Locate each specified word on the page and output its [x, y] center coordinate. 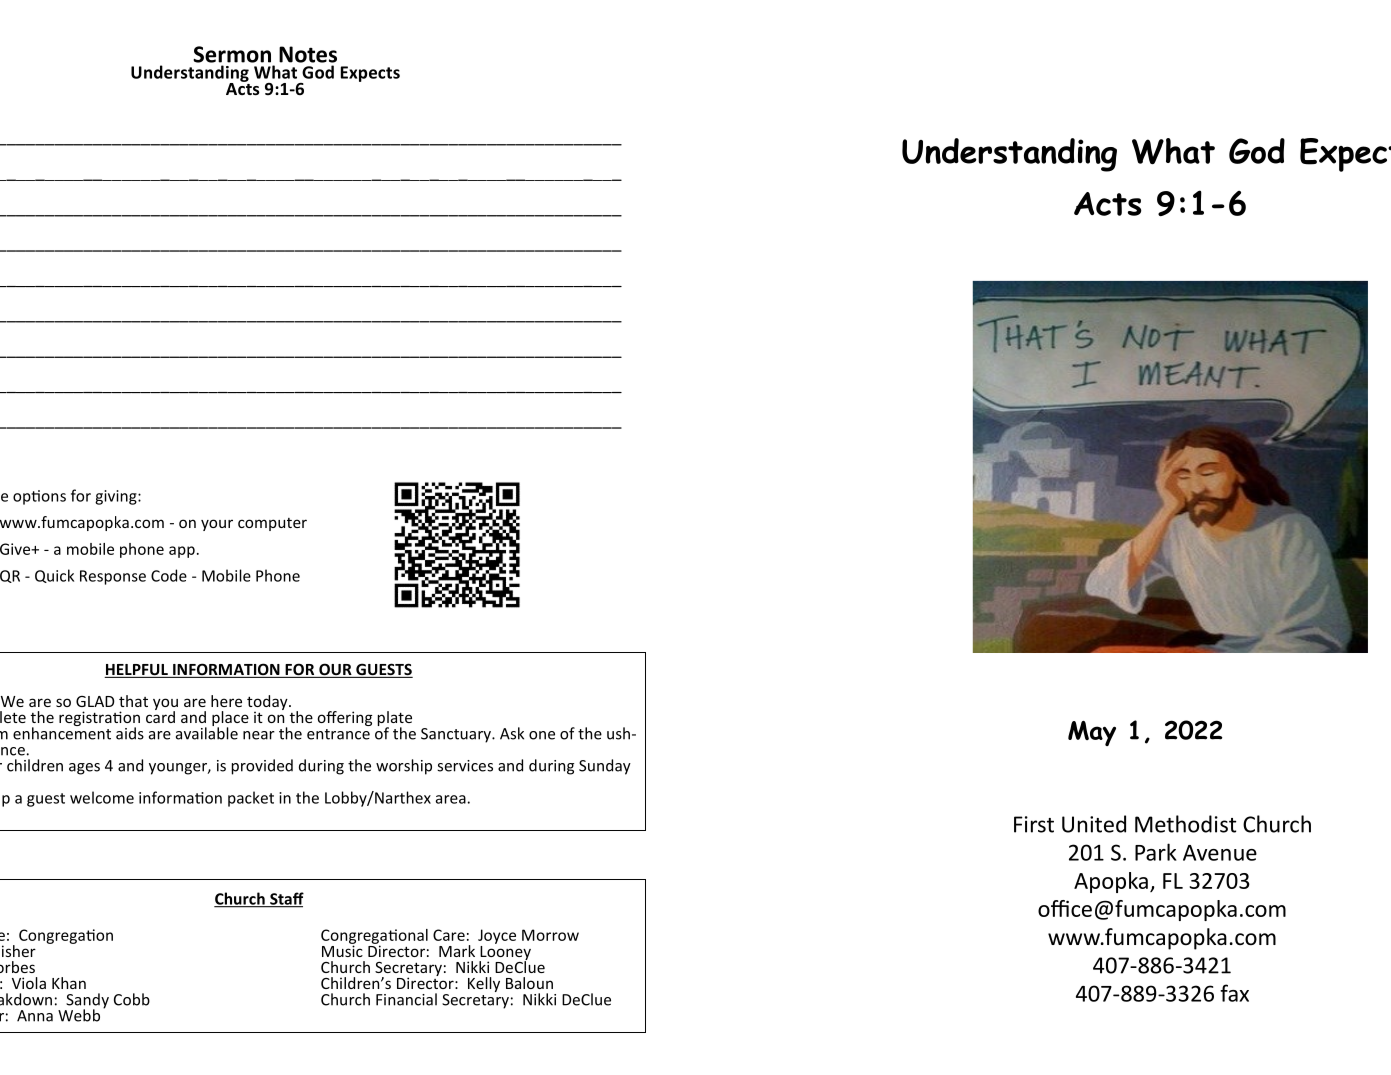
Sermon [232, 54]
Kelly [484, 984]
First [1034, 824]
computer [272, 524]
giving [117, 497]
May [1092, 733]
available [207, 732]
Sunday [605, 767]
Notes [308, 54]
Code [169, 575]
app [182, 552]
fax [1234, 993]
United [1094, 824]
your [217, 525]
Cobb [132, 999]
